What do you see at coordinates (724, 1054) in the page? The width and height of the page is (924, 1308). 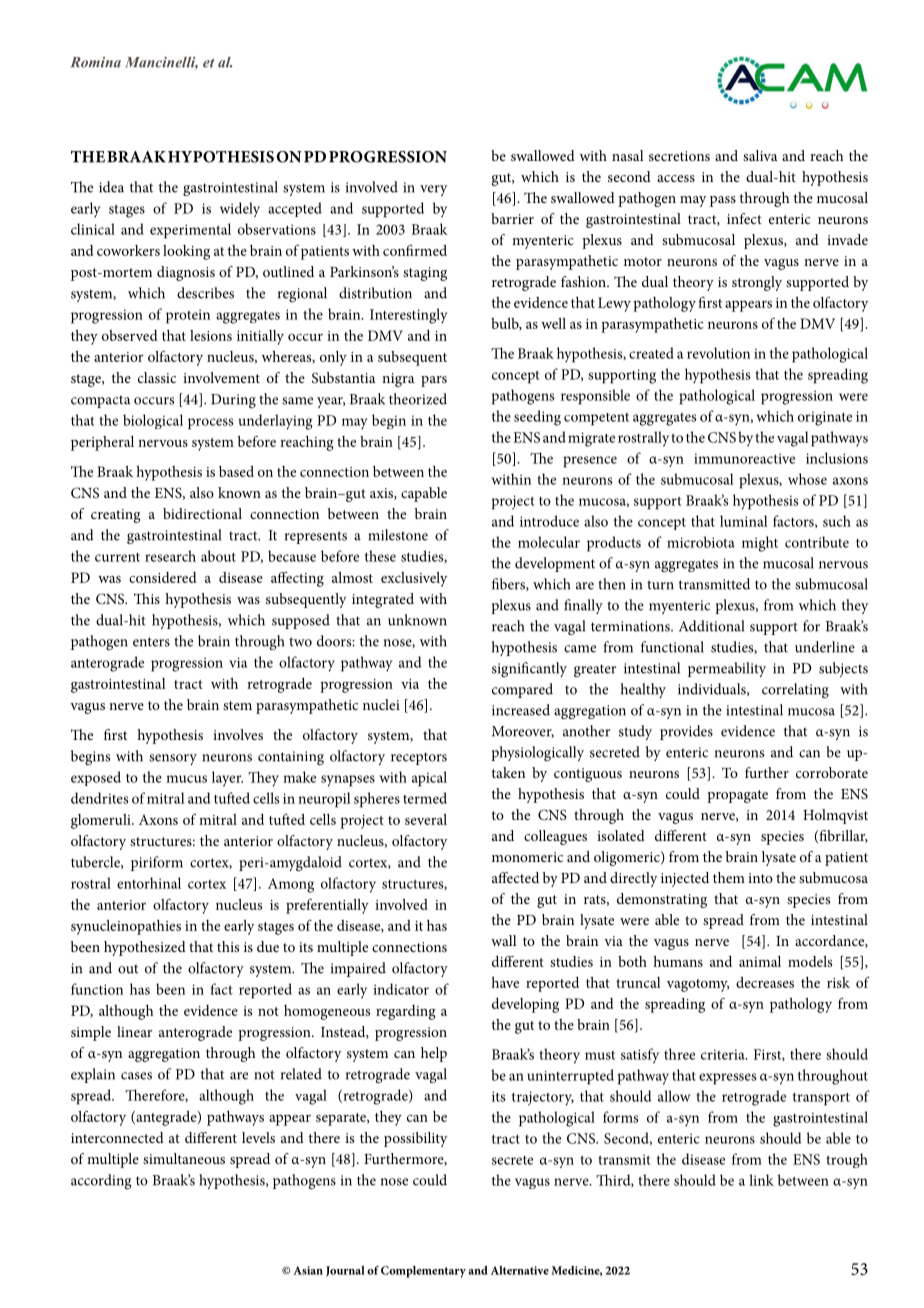 I see `criteria` at bounding box center [724, 1054].
